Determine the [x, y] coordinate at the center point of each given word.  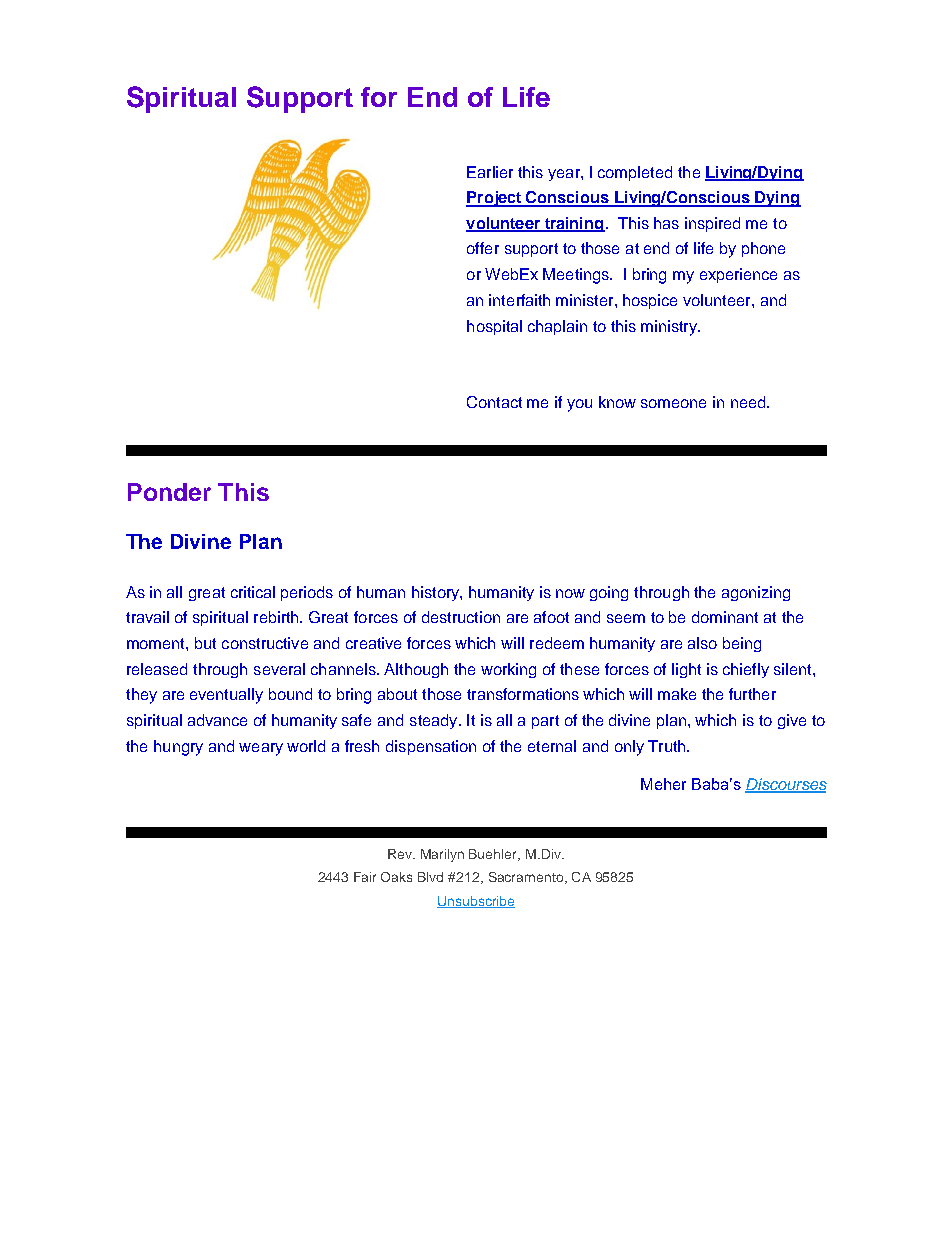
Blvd [430, 877]
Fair [365, 877]
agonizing [756, 593]
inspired [712, 224]
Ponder [169, 492]
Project [495, 199]
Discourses [786, 785]
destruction [461, 617]
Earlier [490, 172]
